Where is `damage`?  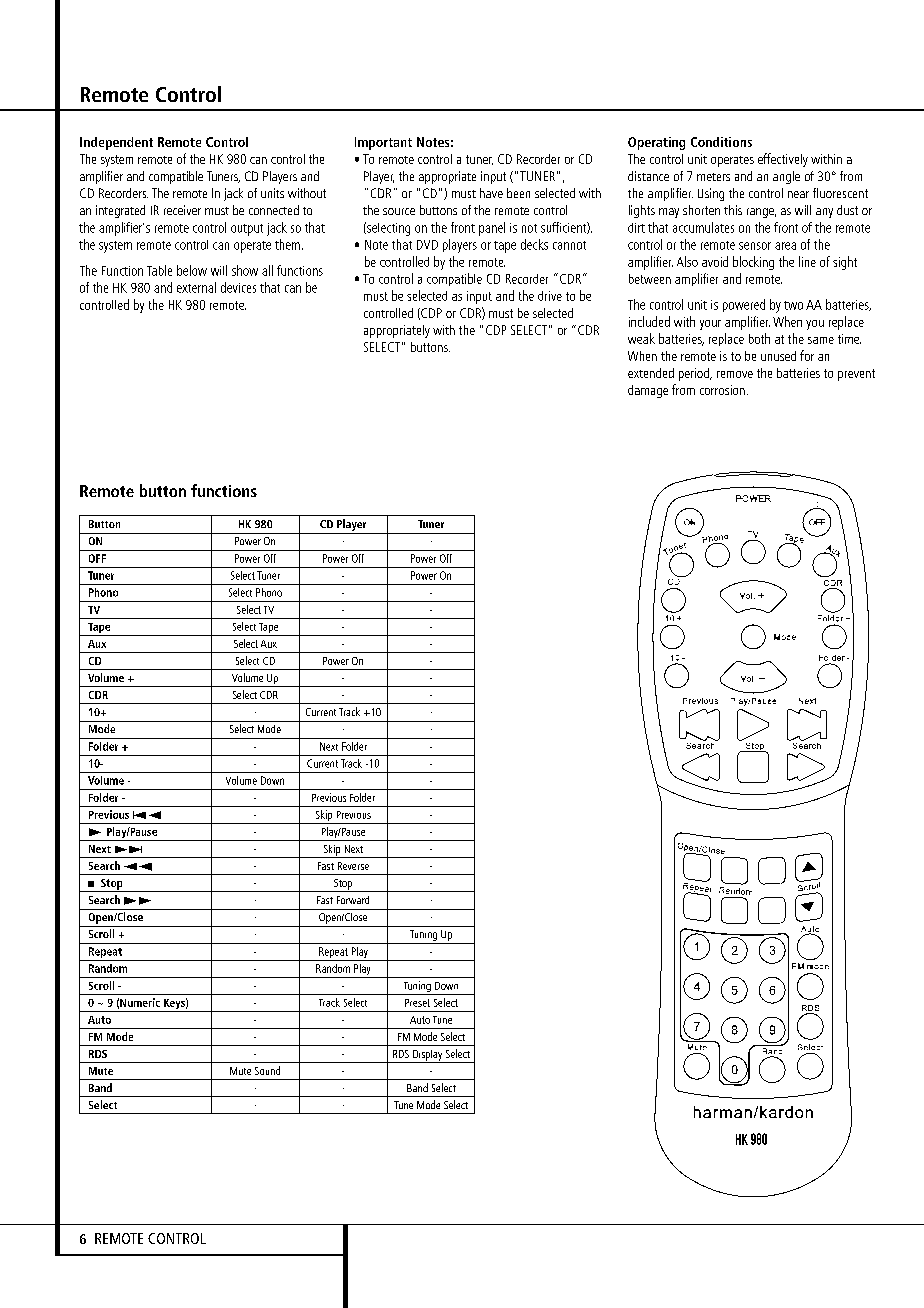 damage is located at coordinates (648, 391).
